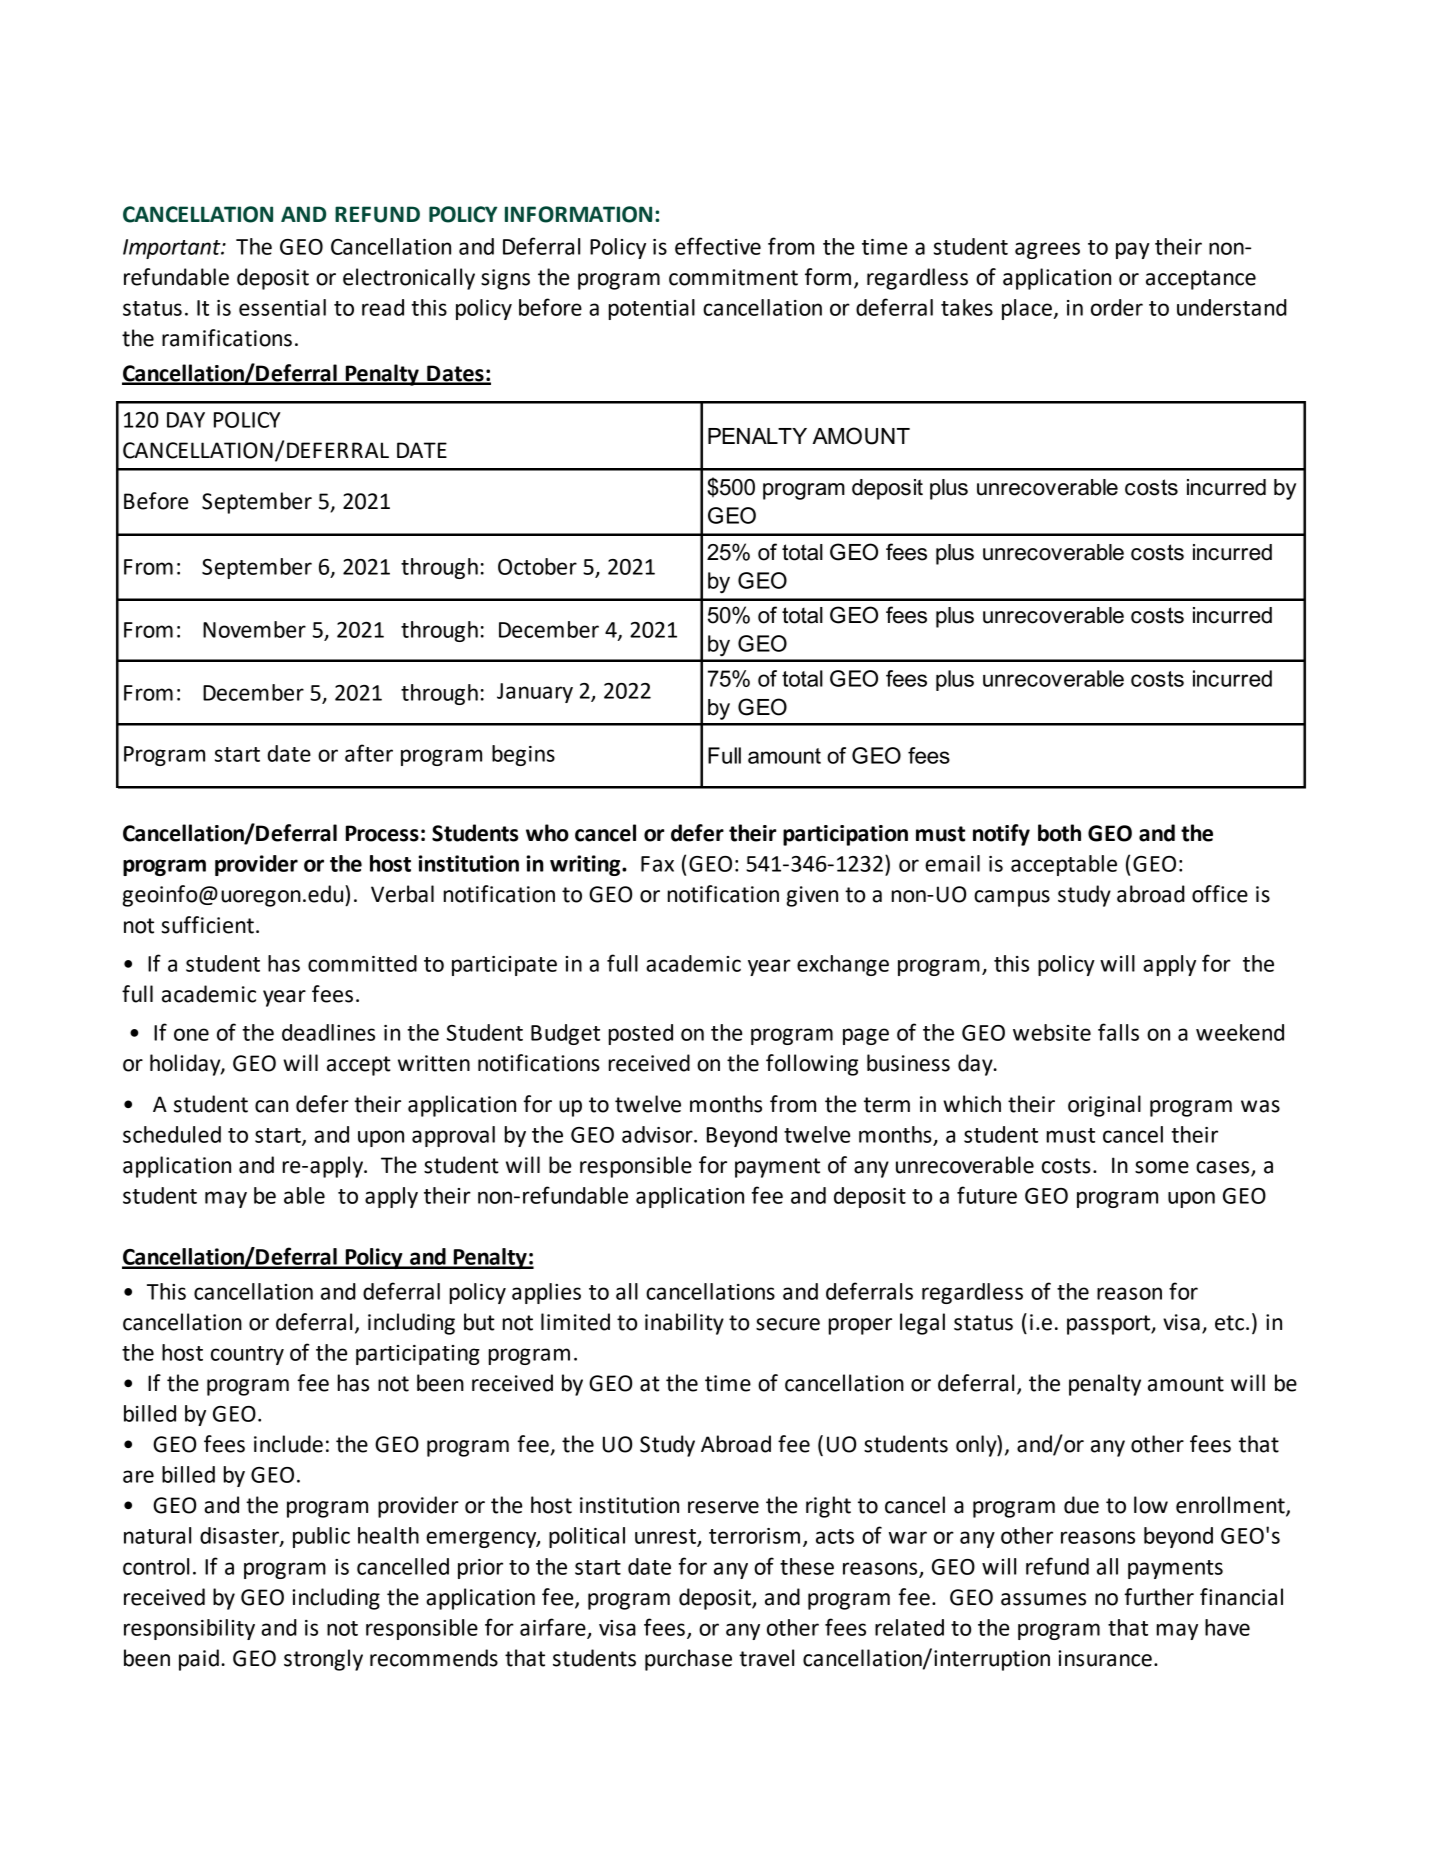  I want to click on after, so click(369, 753).
